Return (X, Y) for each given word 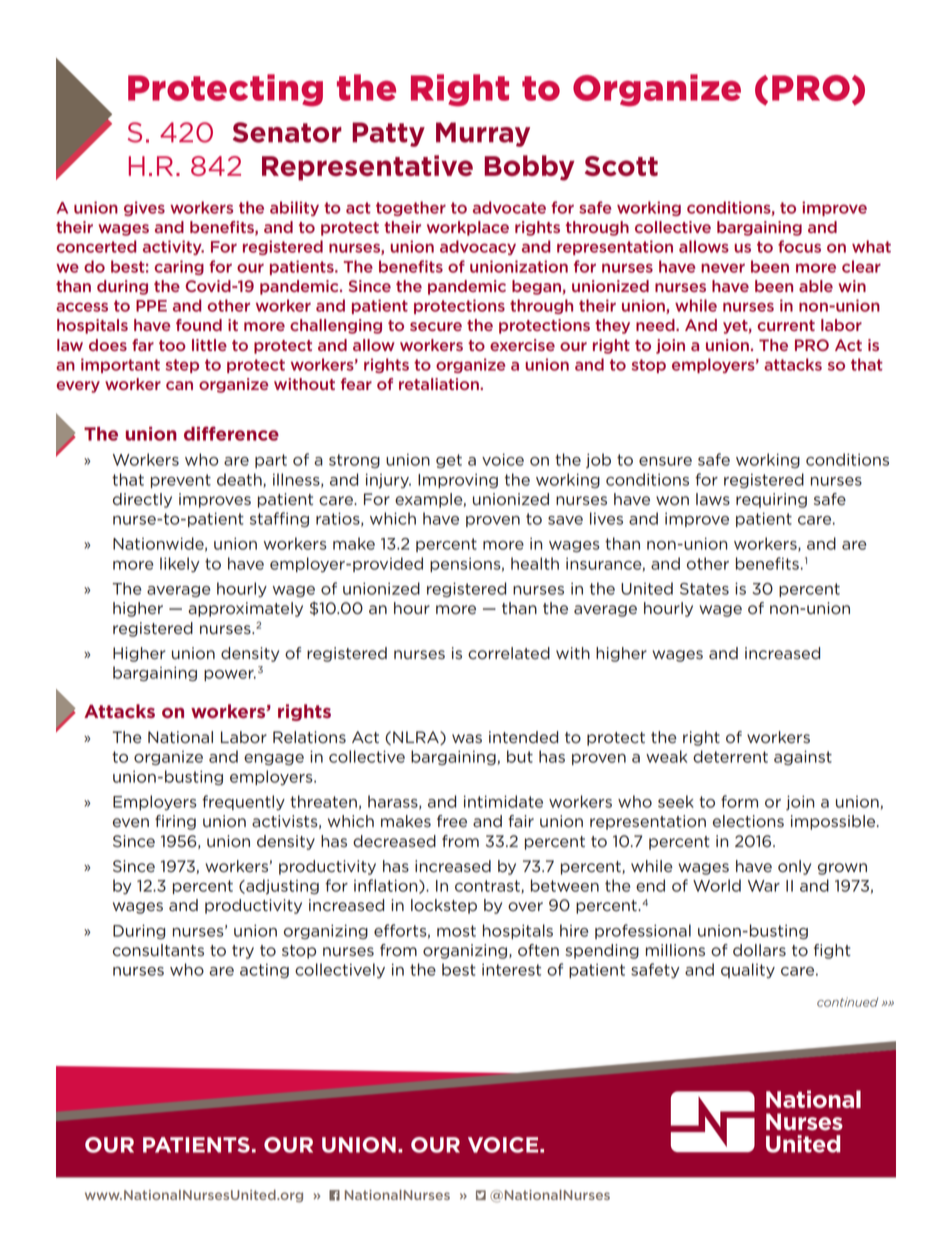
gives (144, 208)
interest (511, 970)
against (803, 757)
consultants (158, 950)
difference (231, 433)
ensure (665, 461)
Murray (483, 134)
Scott (621, 166)
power (230, 675)
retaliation (440, 384)
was (467, 739)
